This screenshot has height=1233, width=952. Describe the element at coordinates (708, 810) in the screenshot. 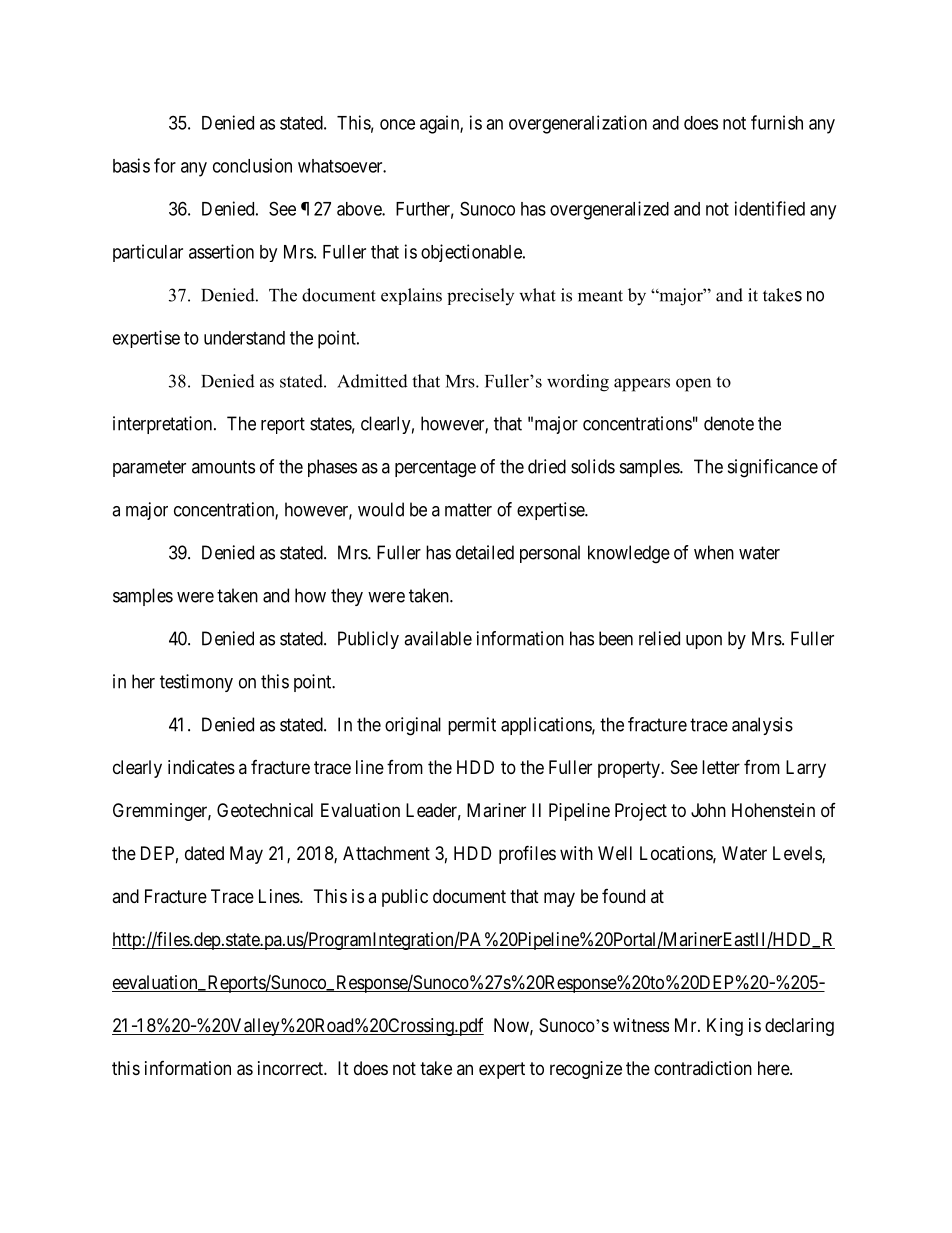

I see `John` at that location.
